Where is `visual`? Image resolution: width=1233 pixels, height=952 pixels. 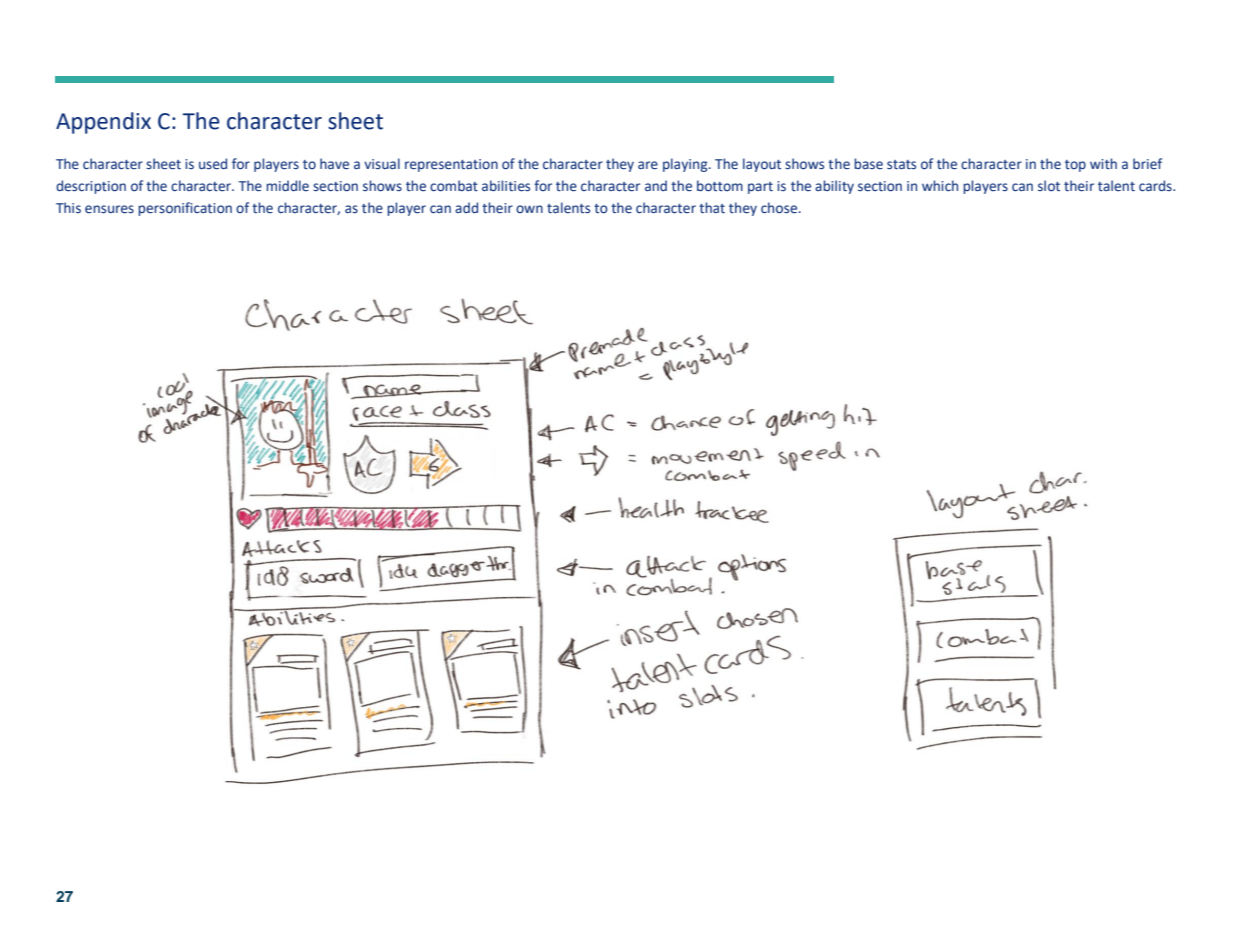
visual is located at coordinates (382, 163).
